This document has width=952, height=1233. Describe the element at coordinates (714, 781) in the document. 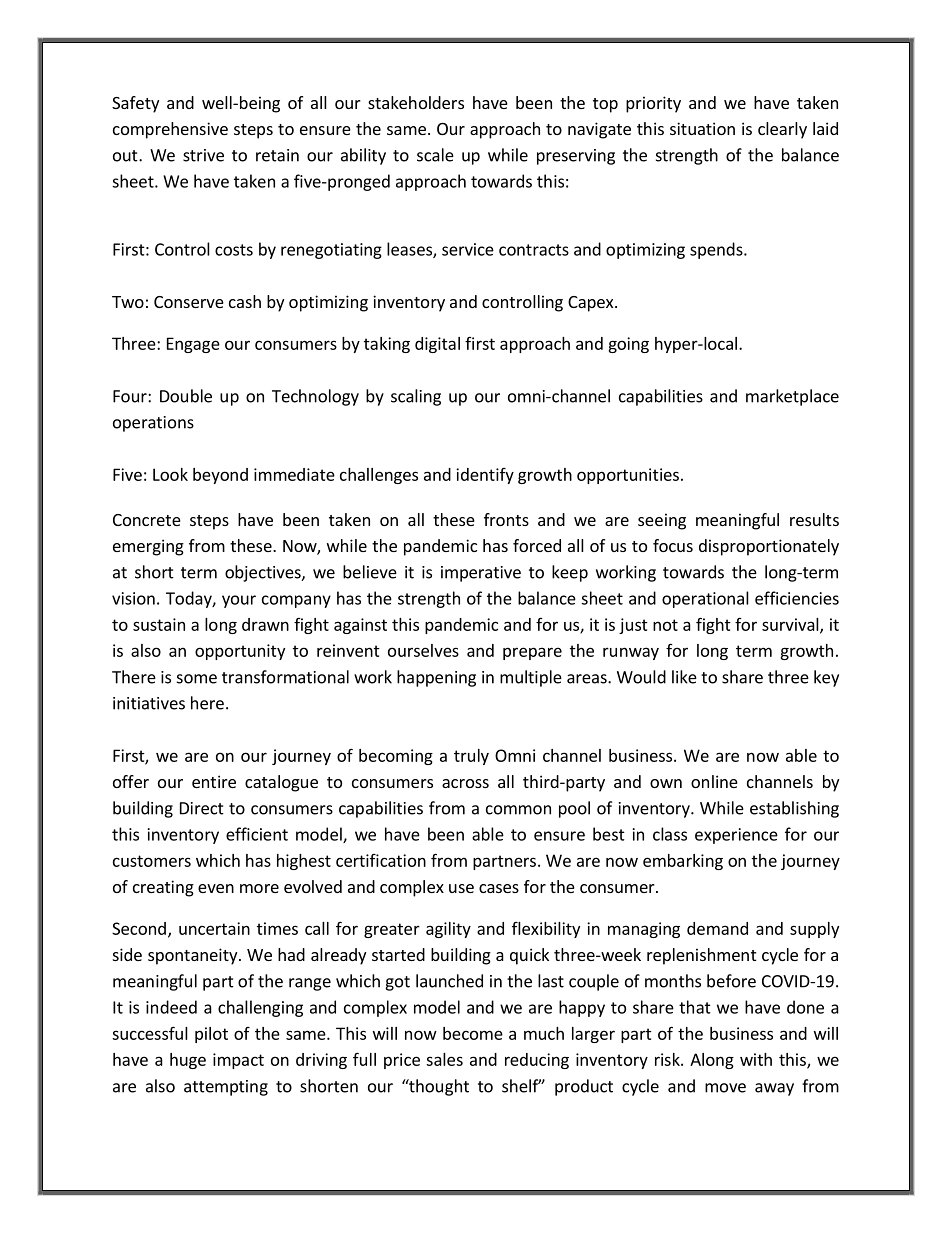

I see `online` at that location.
